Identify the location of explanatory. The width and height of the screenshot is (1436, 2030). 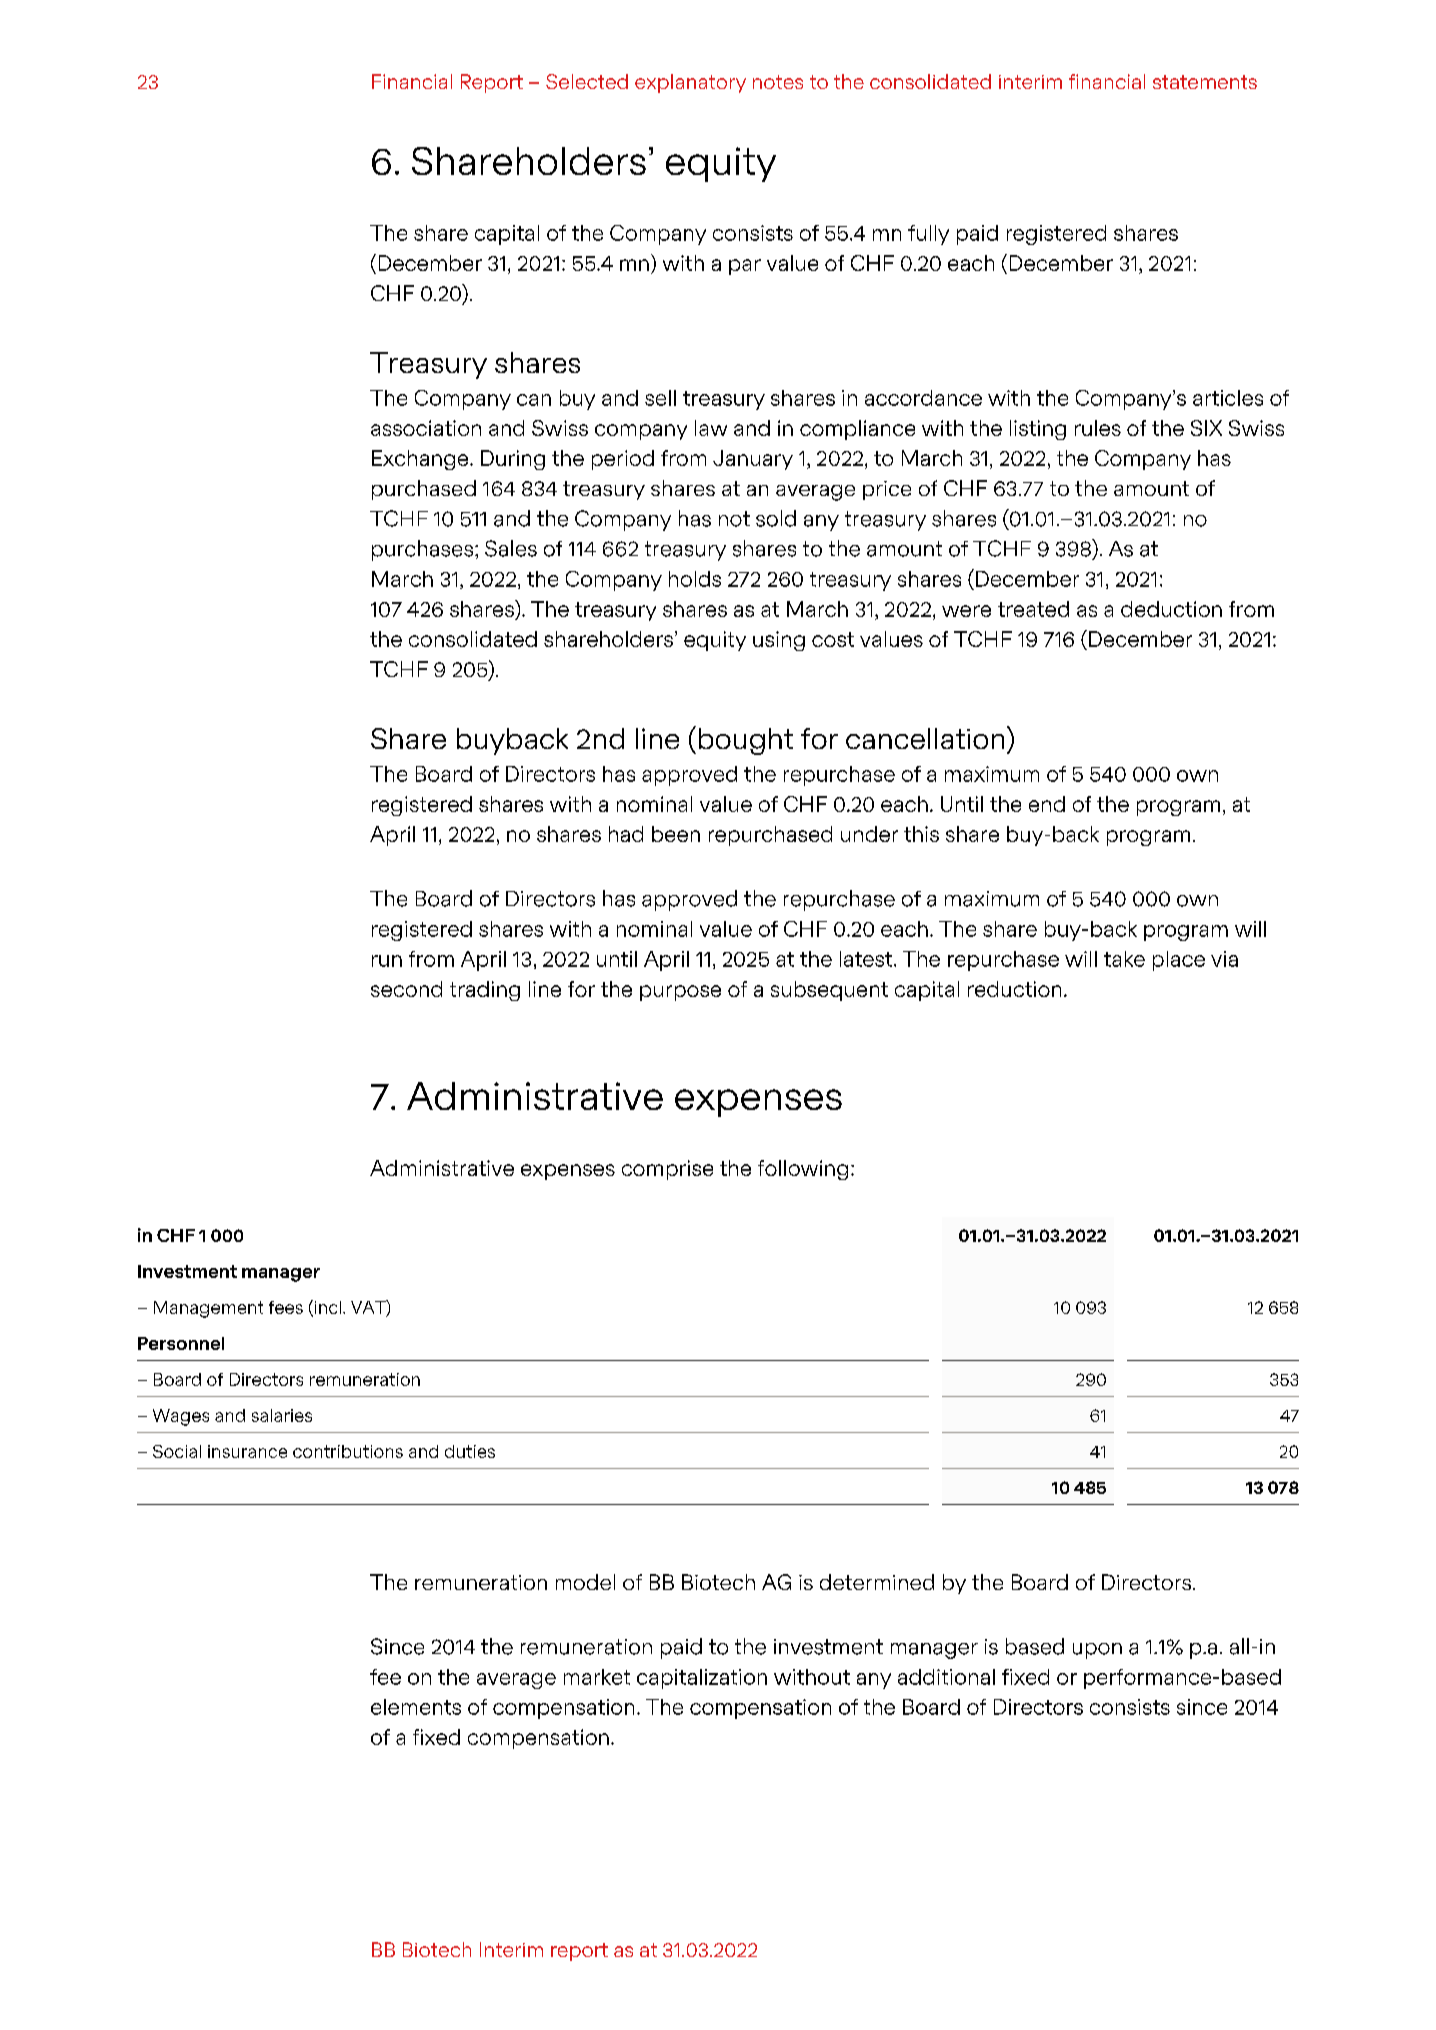
(690, 83).
